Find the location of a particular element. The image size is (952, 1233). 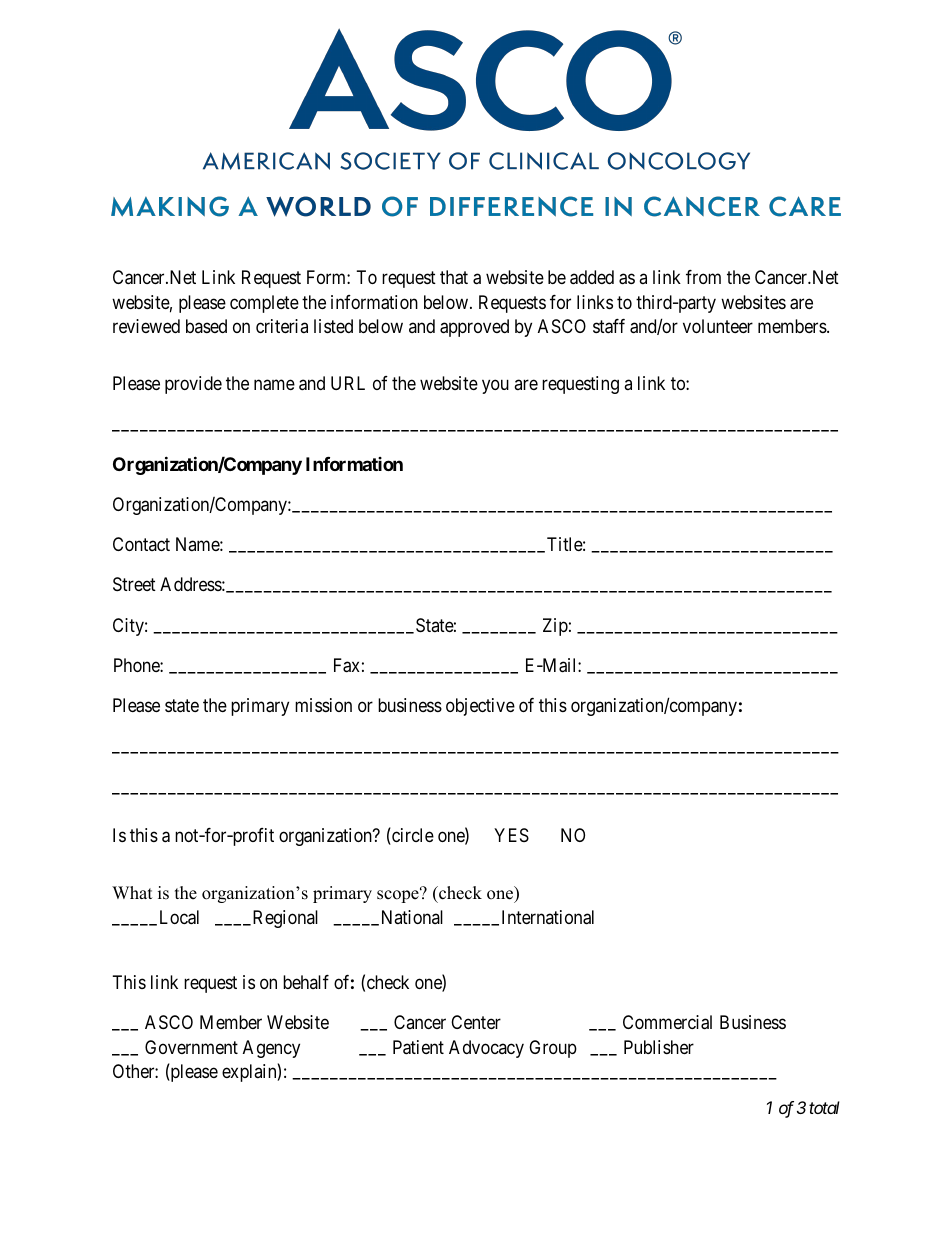

objective is located at coordinates (480, 707).
